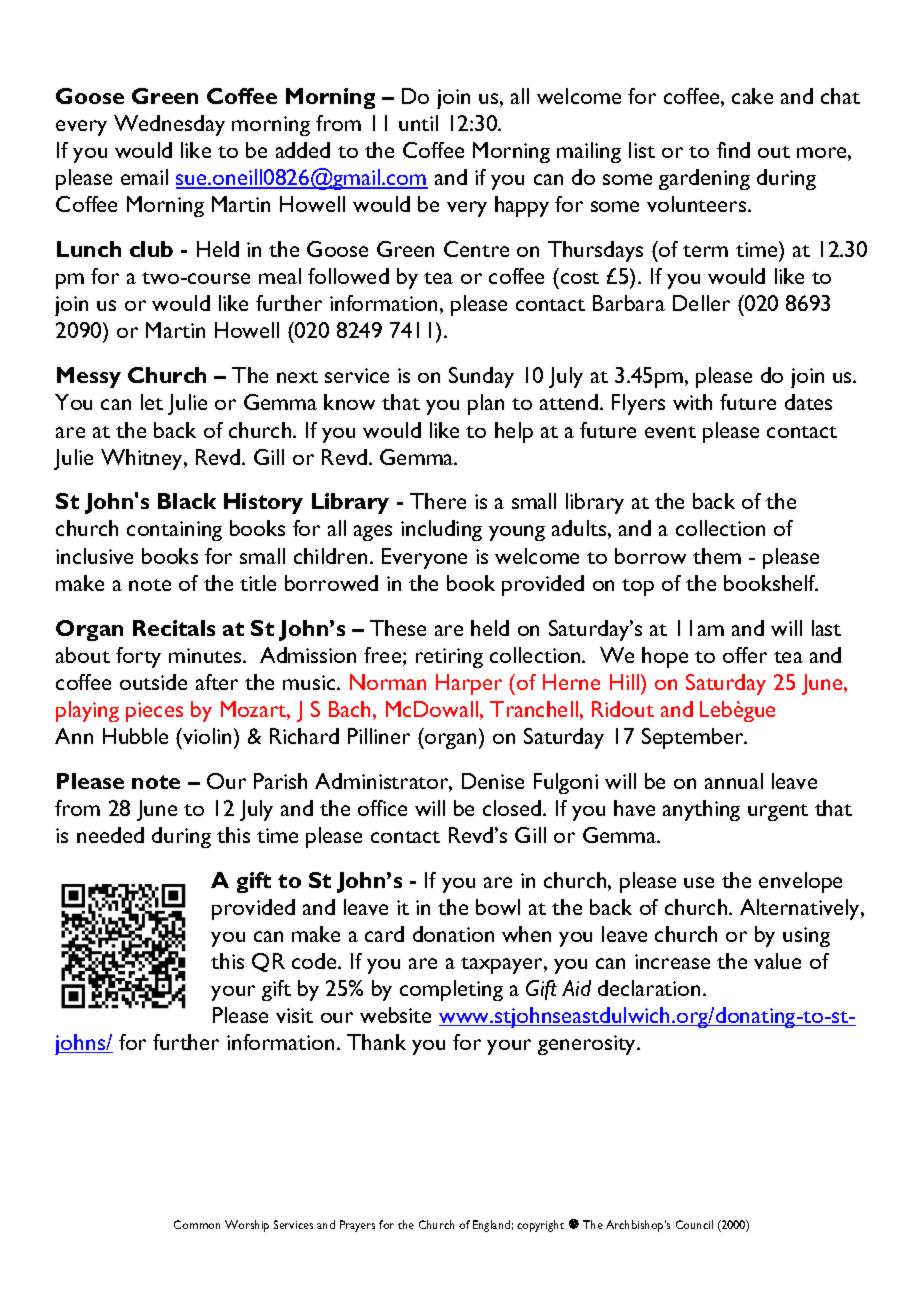 The image size is (924, 1308). Describe the element at coordinates (778, 812) in the screenshot. I see `urgent` at that location.
